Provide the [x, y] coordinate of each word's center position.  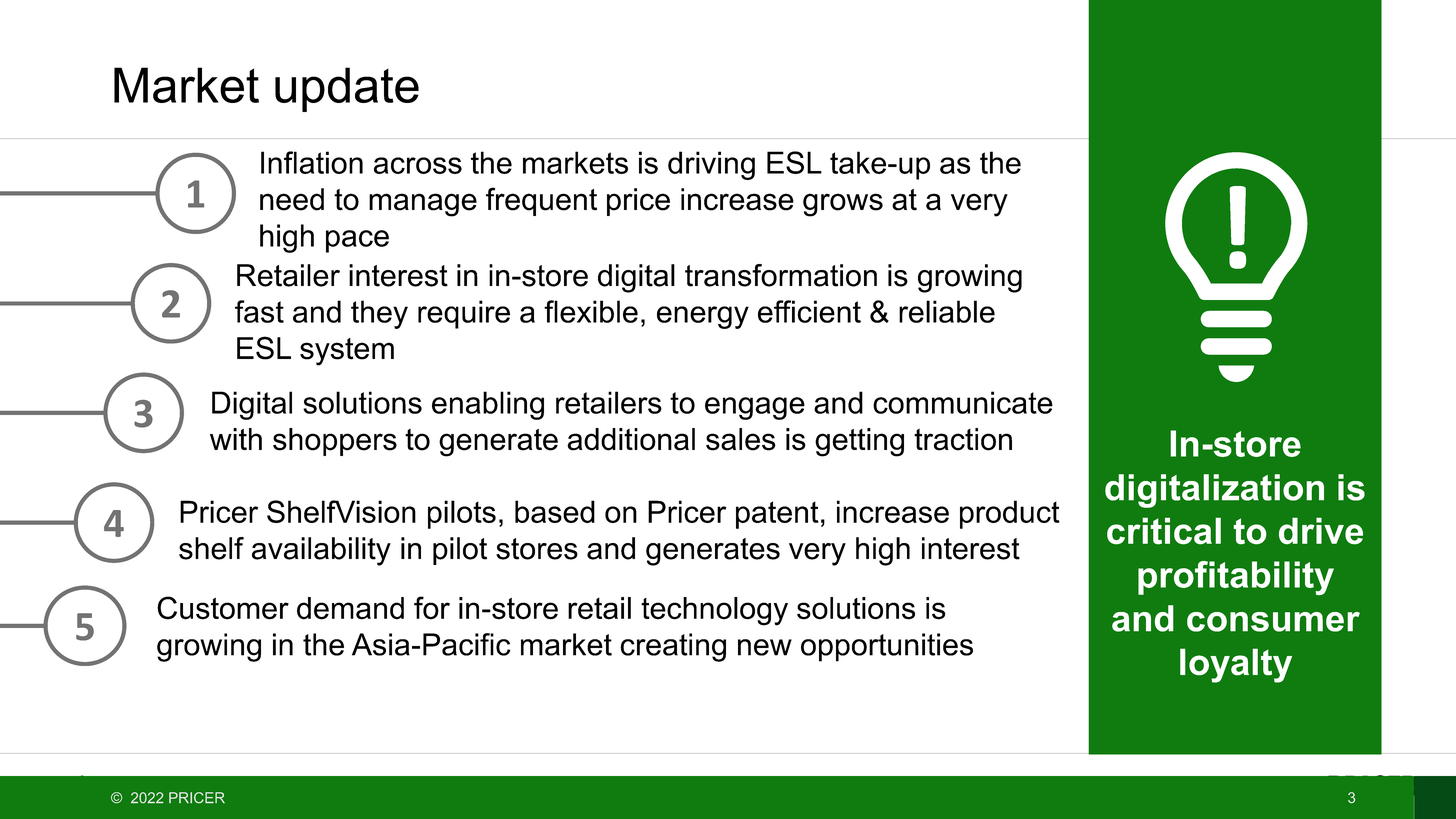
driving [711, 165]
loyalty [1236, 665]
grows [843, 205]
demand [350, 608]
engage [755, 408]
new [765, 647]
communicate [963, 402]
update [347, 89]
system [347, 352]
